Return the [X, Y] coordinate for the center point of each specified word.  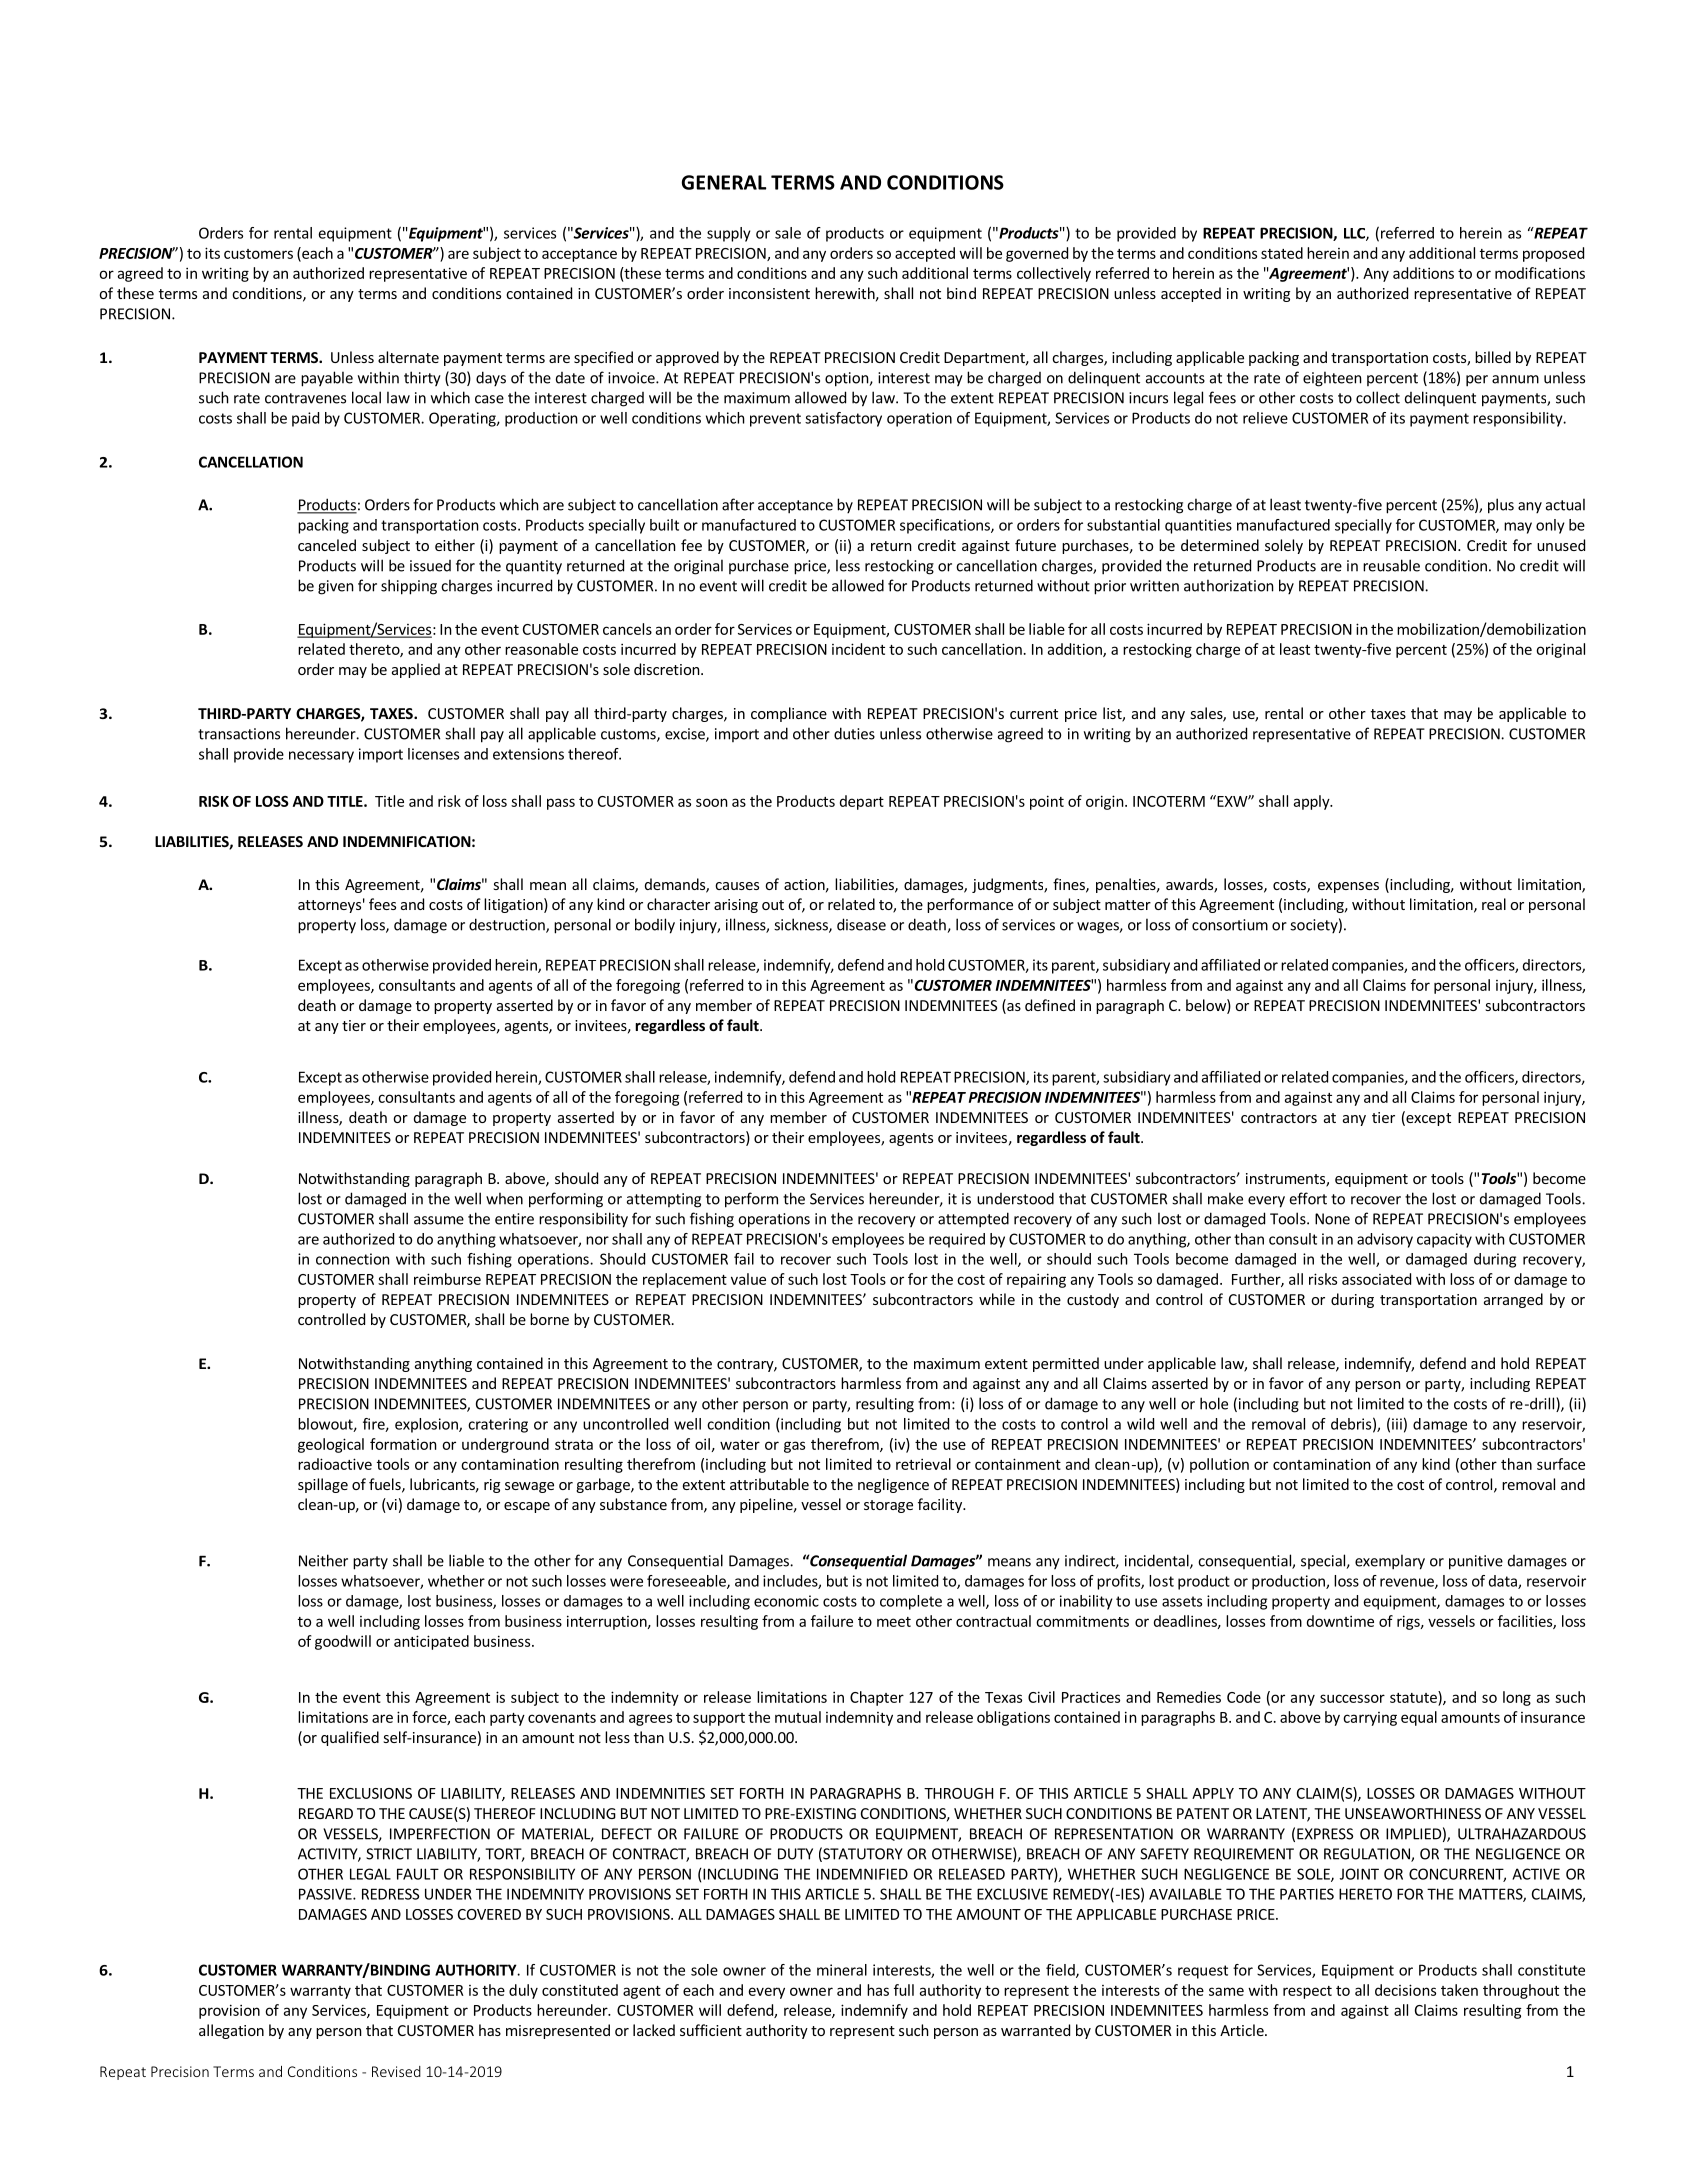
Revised [396, 2071]
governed [1037, 254]
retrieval [923, 1464]
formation [403, 1444]
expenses [1348, 887]
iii [1397, 1424]
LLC [1355, 234]
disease [861, 924]
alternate [408, 357]
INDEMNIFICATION [407, 841]
